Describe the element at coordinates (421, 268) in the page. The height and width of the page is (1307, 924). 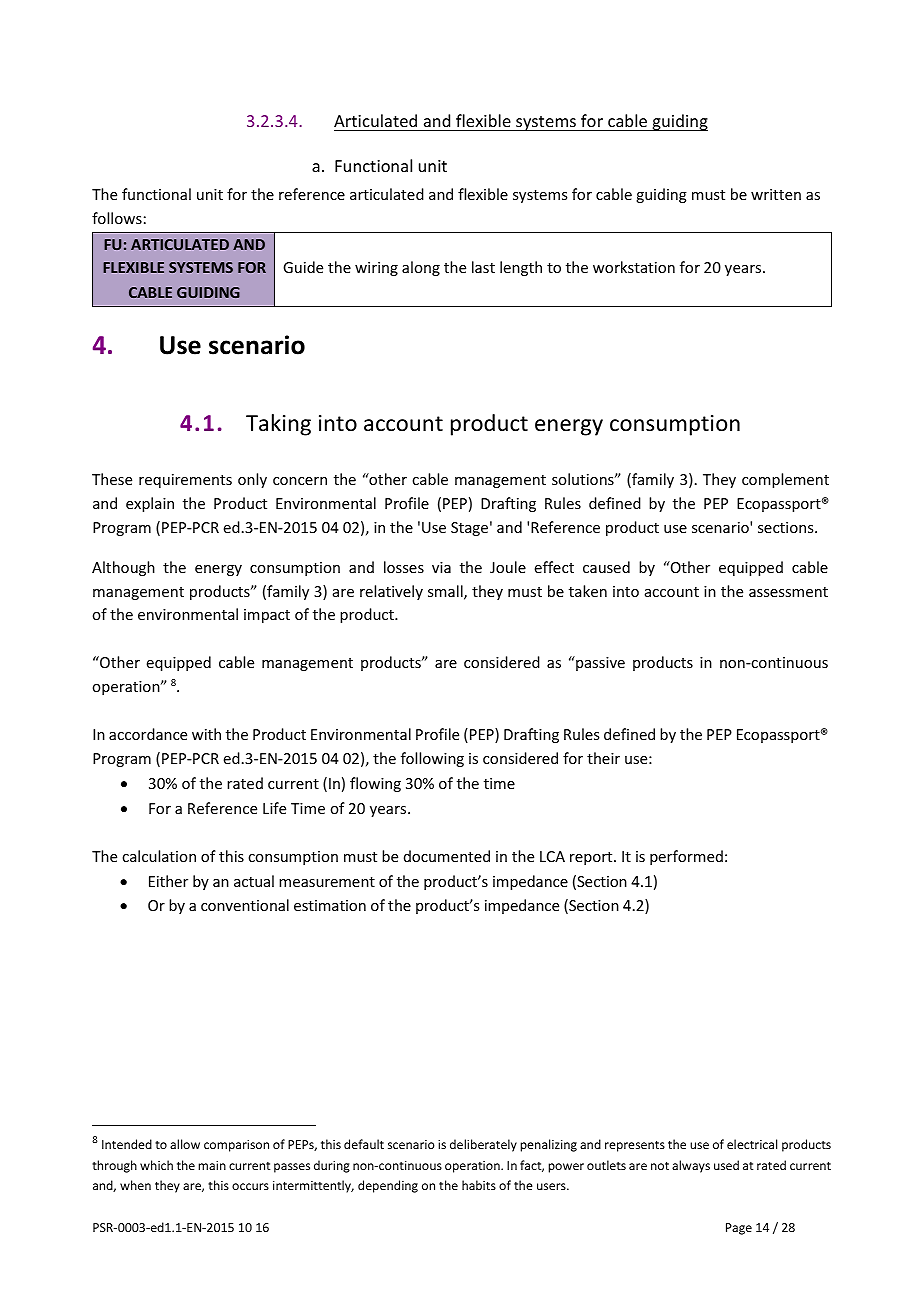
I see `along` at that location.
